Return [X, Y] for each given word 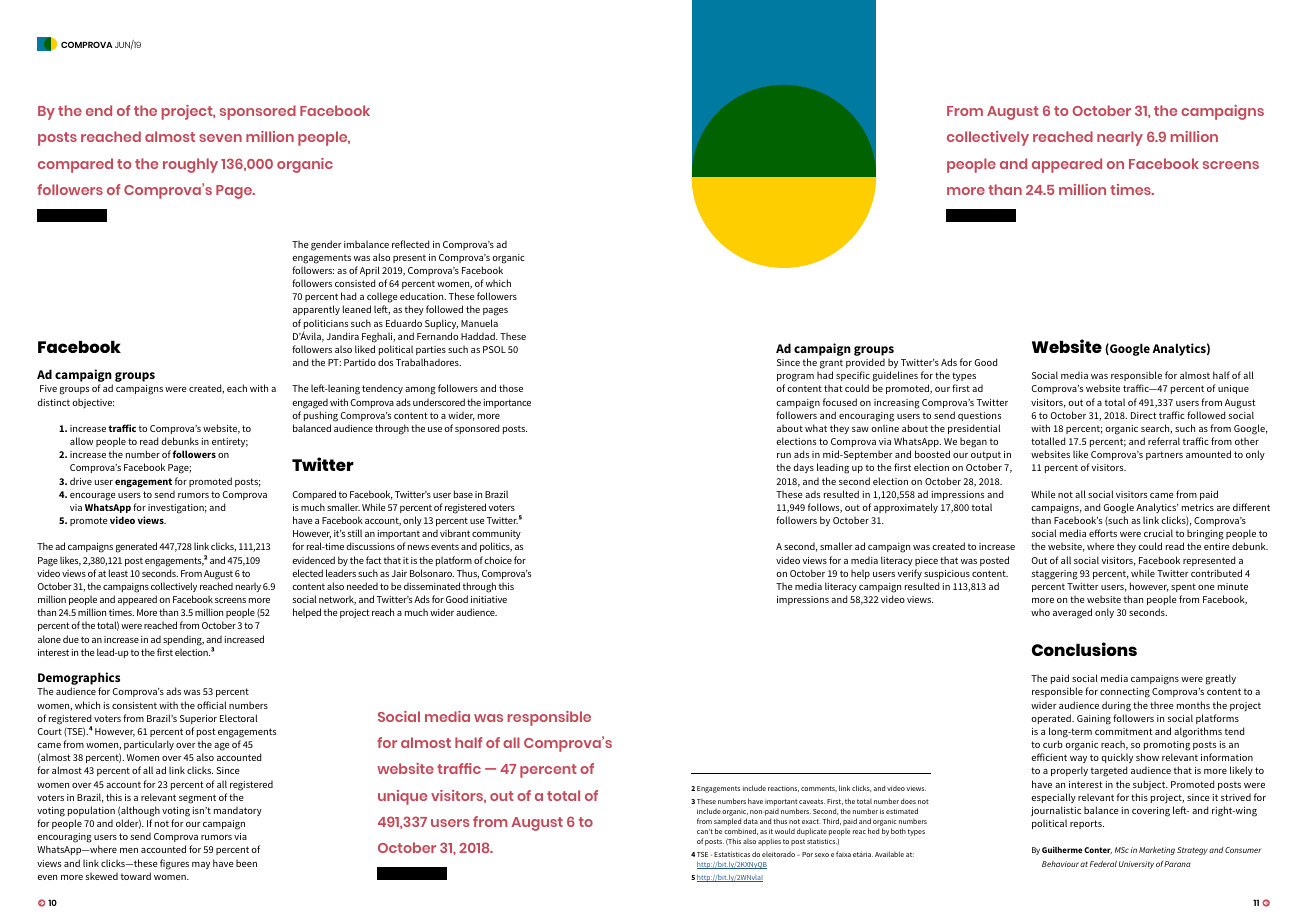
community [496, 534]
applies [769, 842]
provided [865, 363]
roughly [190, 165]
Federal [1103, 864]
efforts [1103, 533]
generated [136, 547]
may [201, 865]
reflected [410, 244]
